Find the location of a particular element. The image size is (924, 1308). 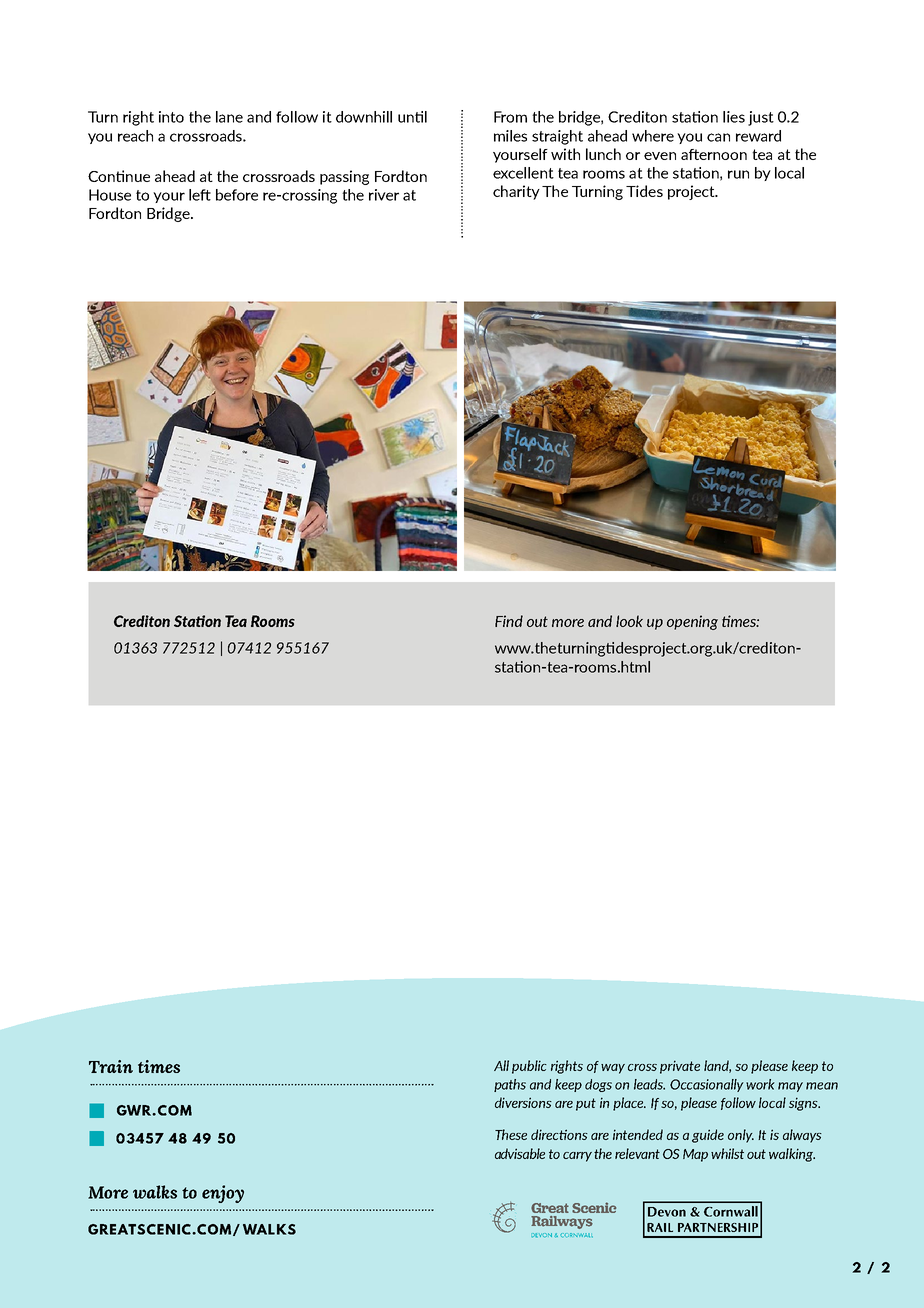

into is located at coordinates (171, 117).
